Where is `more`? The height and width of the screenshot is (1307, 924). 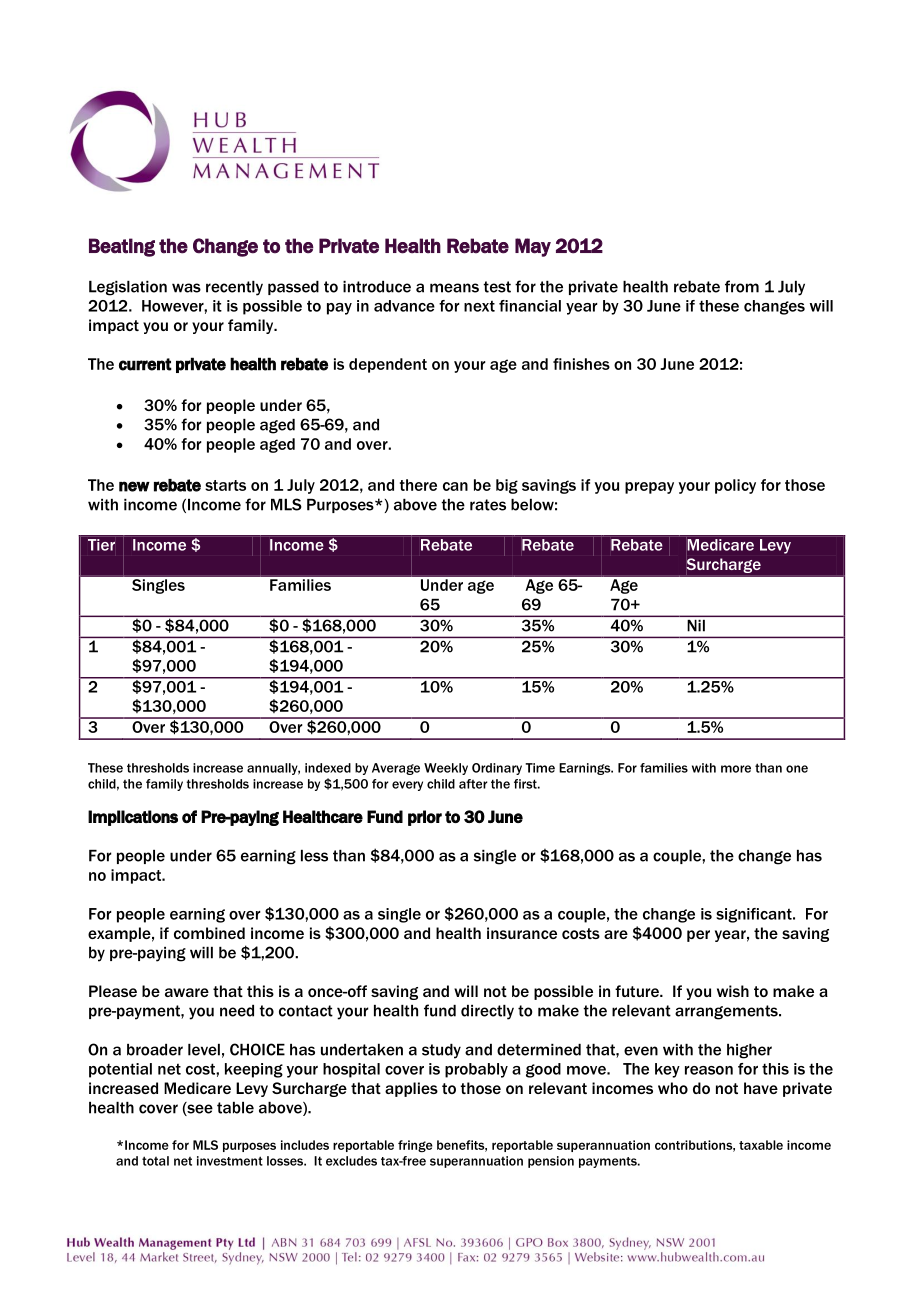 more is located at coordinates (736, 769).
